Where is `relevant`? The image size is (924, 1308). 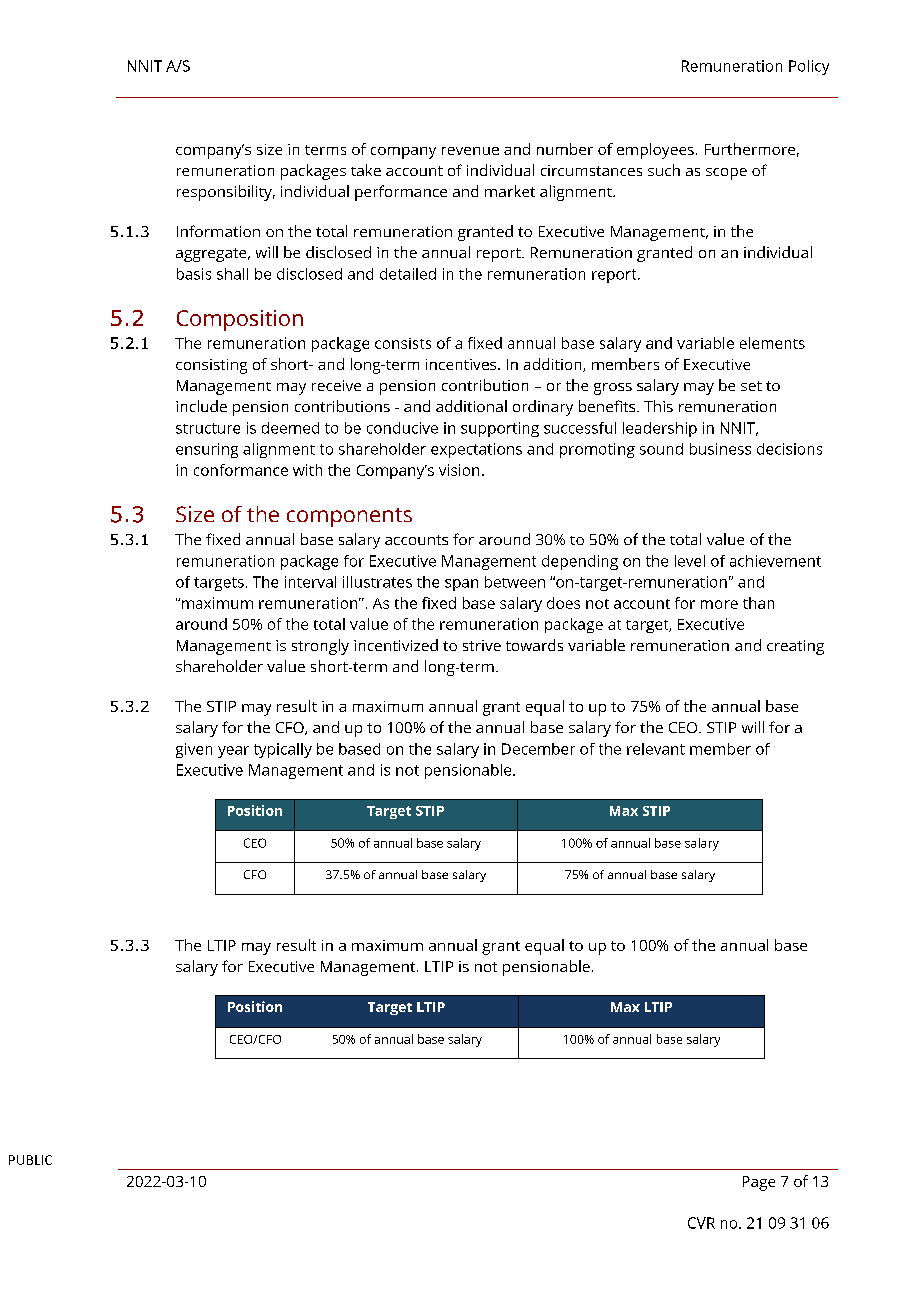
relevant is located at coordinates (656, 749).
